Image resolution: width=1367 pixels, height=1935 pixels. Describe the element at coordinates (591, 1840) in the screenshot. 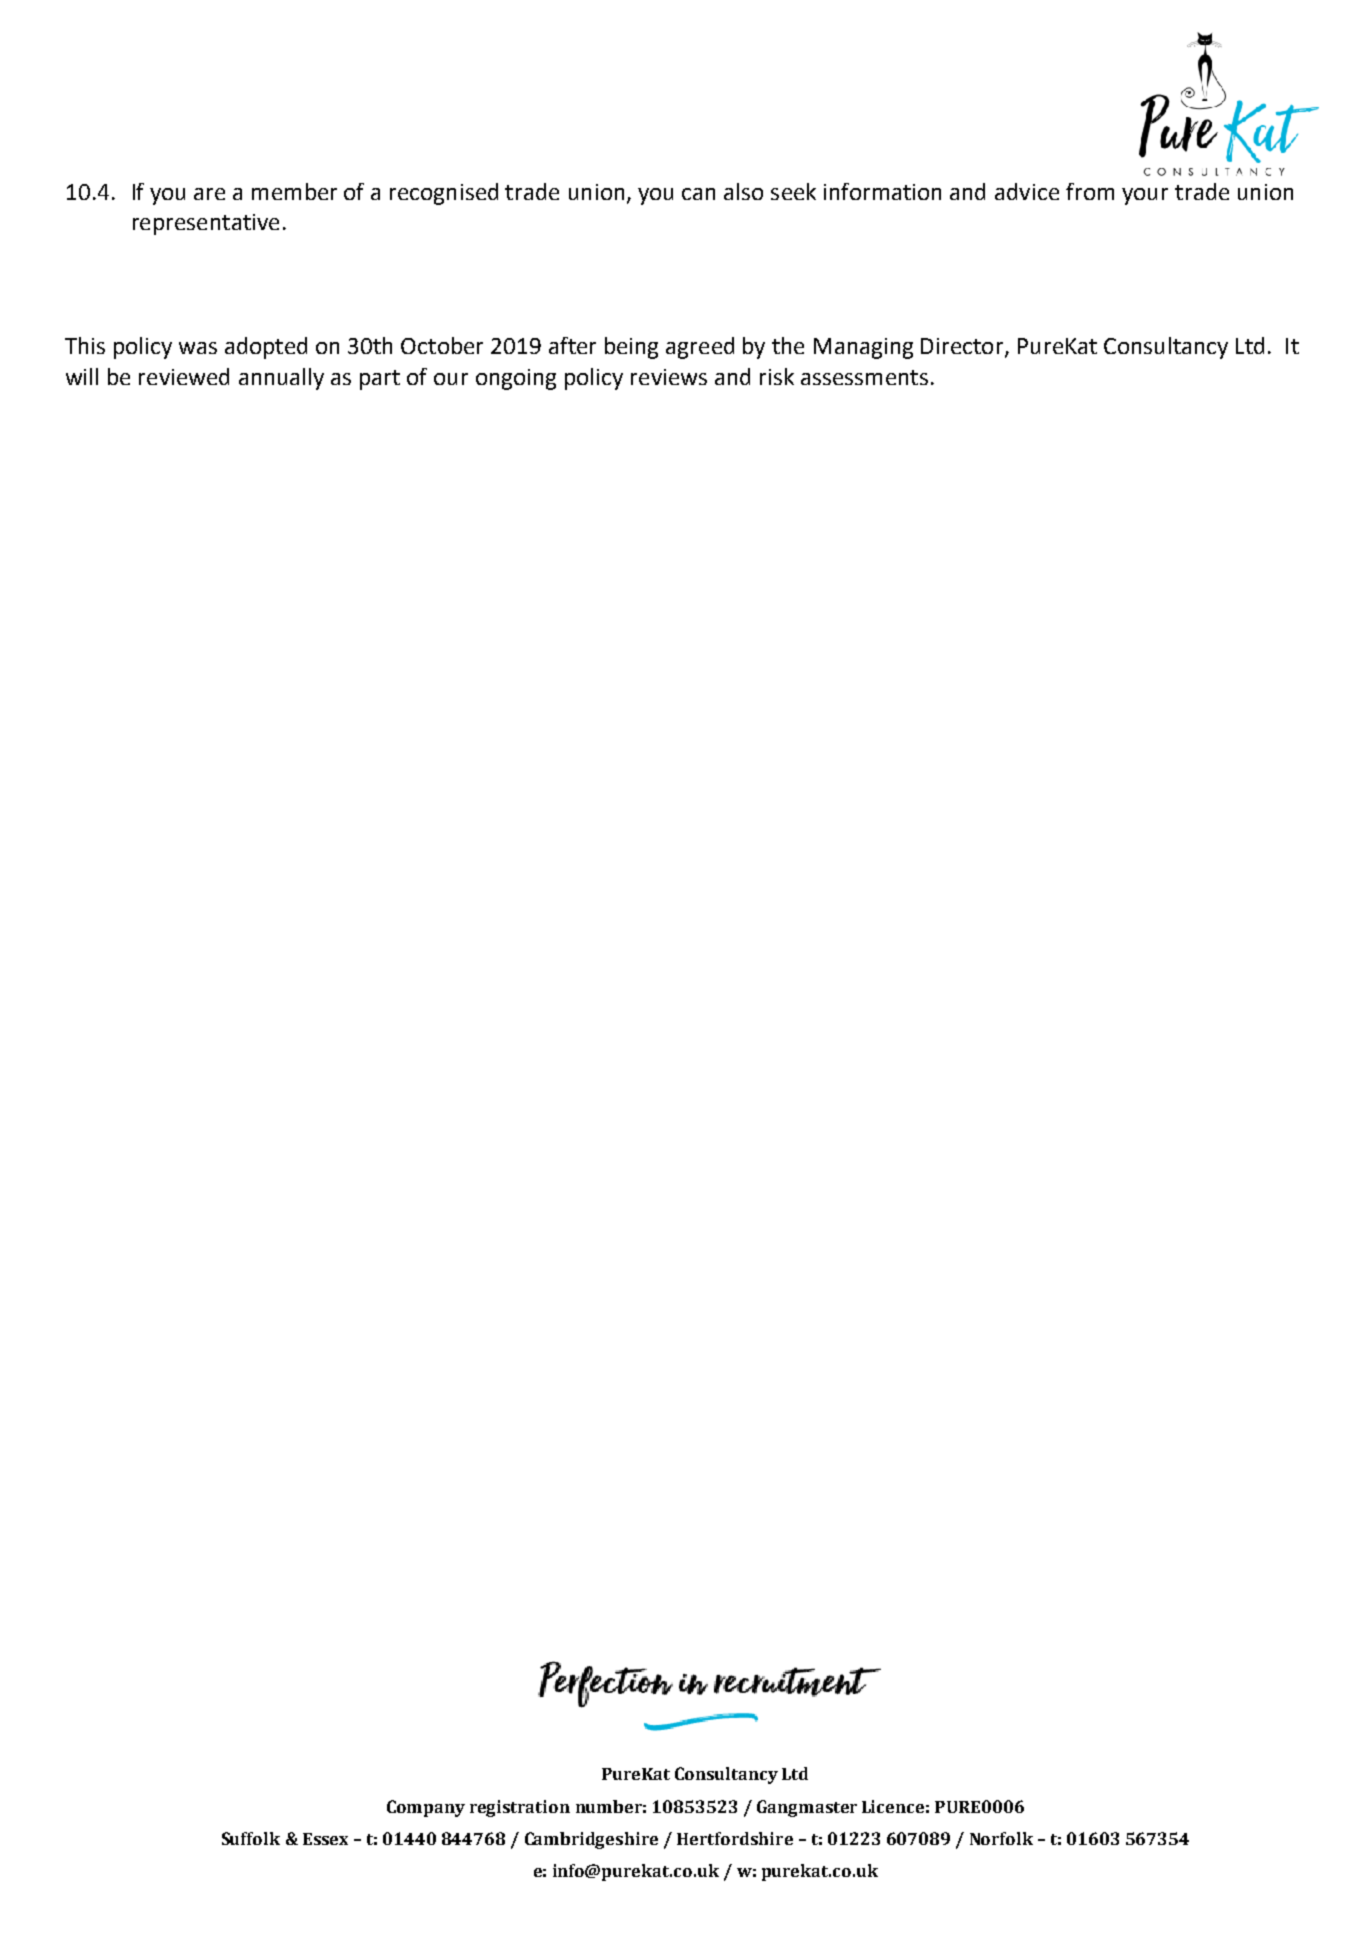

I see `Cambridgeshire` at that location.
